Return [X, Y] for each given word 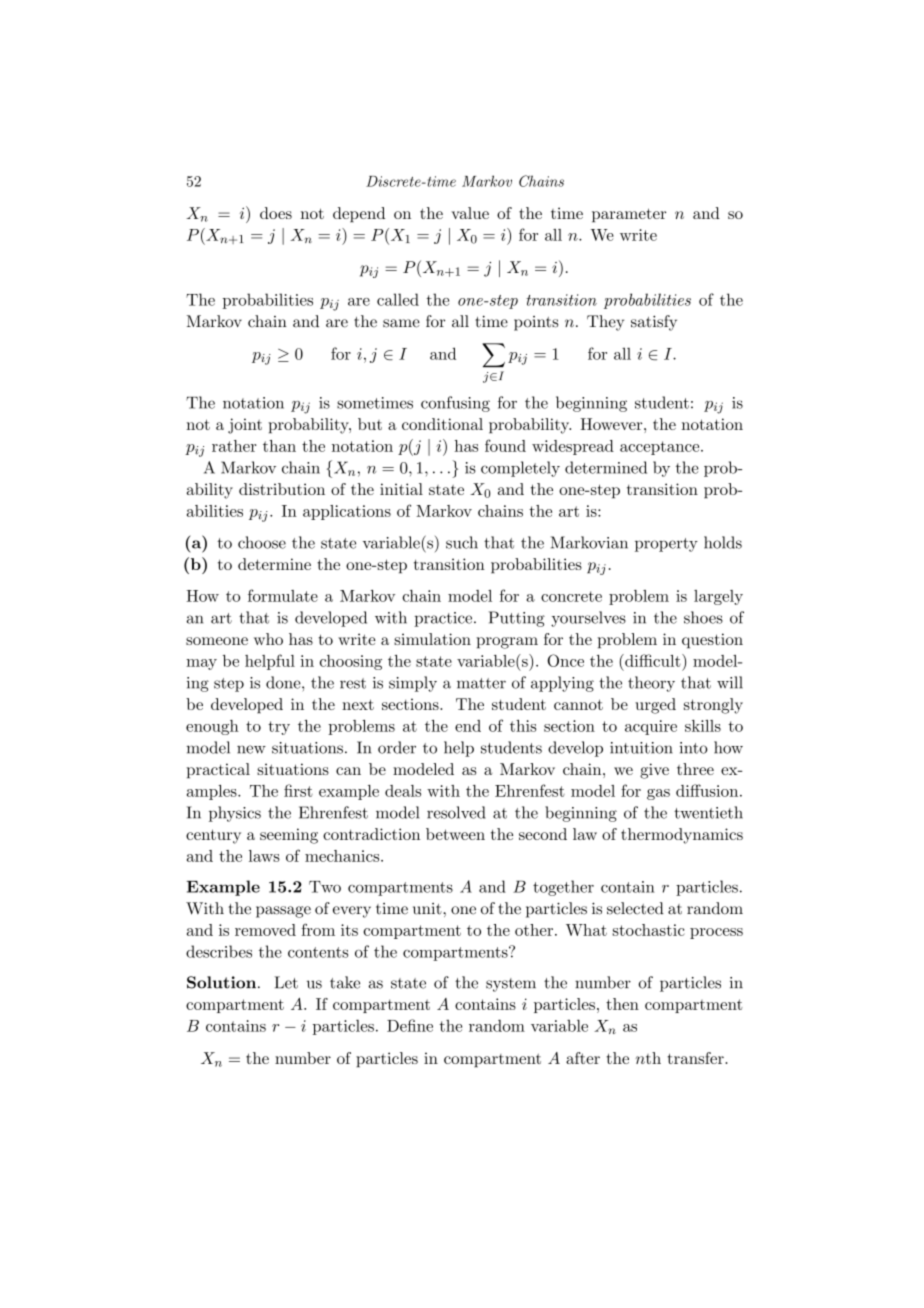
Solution [221, 982]
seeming [289, 836]
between [455, 834]
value [470, 213]
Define [410, 1025]
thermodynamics [682, 836]
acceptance [659, 448]
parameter [629, 215]
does [276, 213]
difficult [651, 660]
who [268, 639]
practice [443, 619]
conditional [442, 424]
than [279, 446]
